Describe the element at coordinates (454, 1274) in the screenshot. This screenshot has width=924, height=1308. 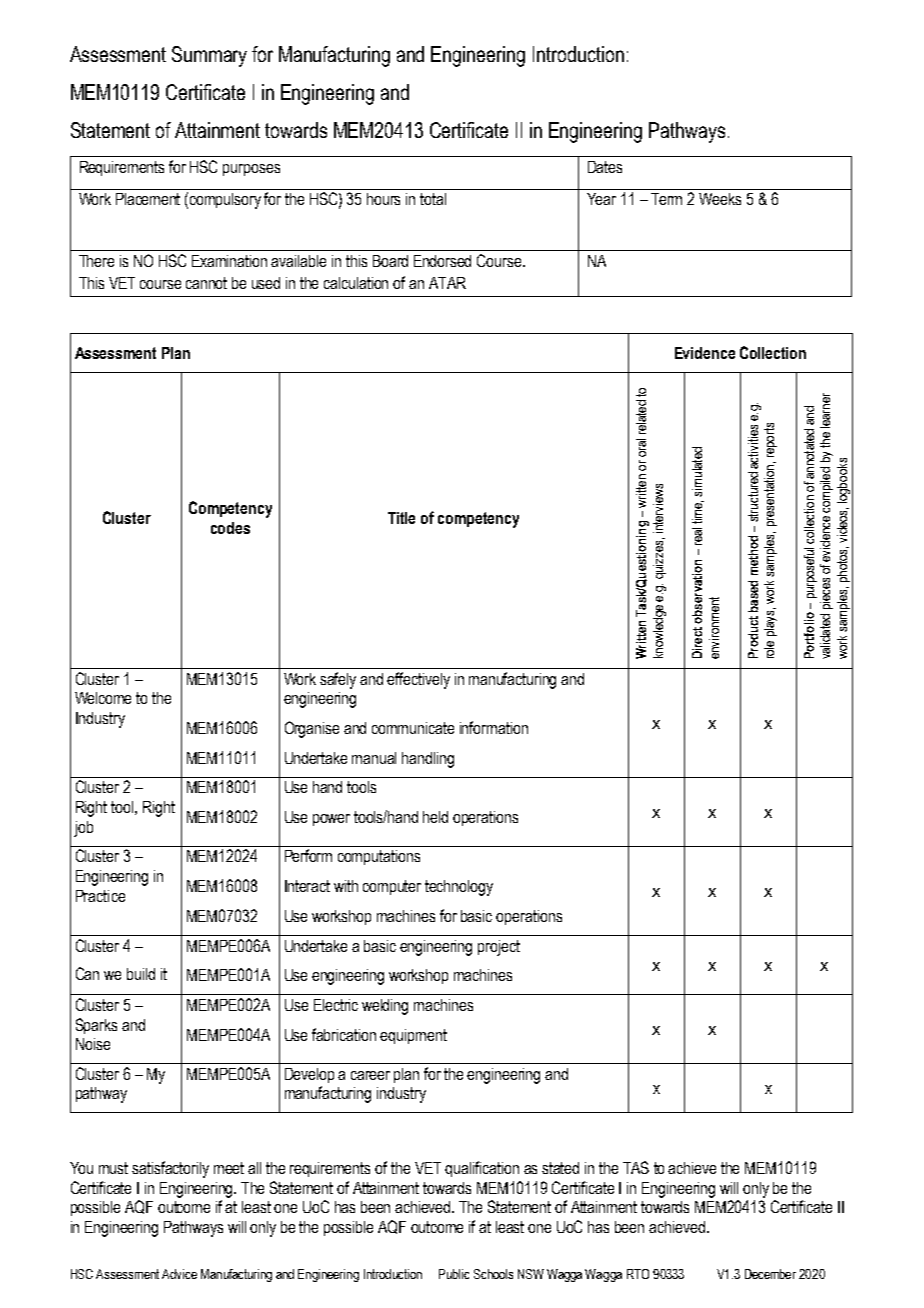
I see `Public` at that location.
